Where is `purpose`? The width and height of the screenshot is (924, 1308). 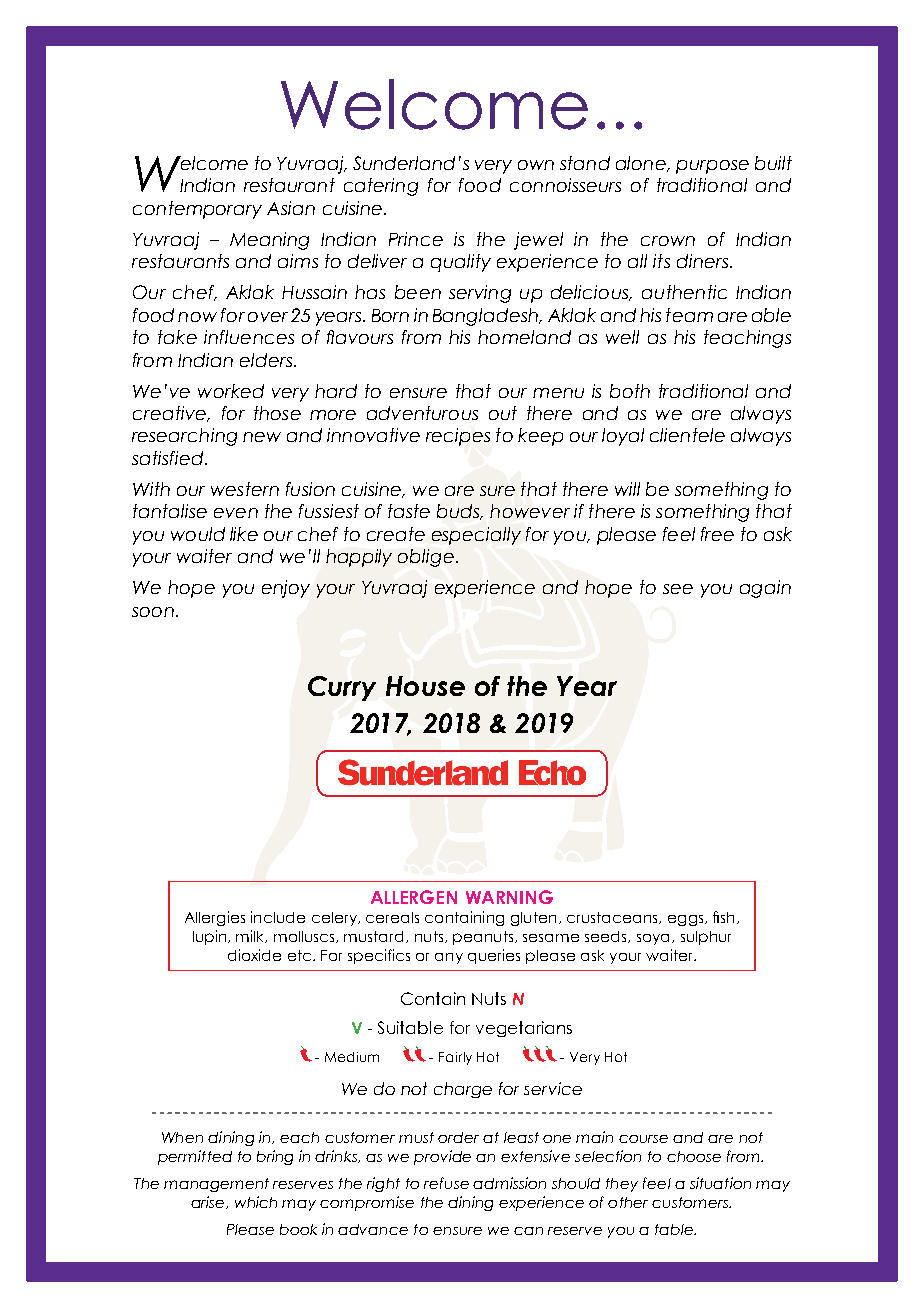
purpose is located at coordinates (712, 167).
